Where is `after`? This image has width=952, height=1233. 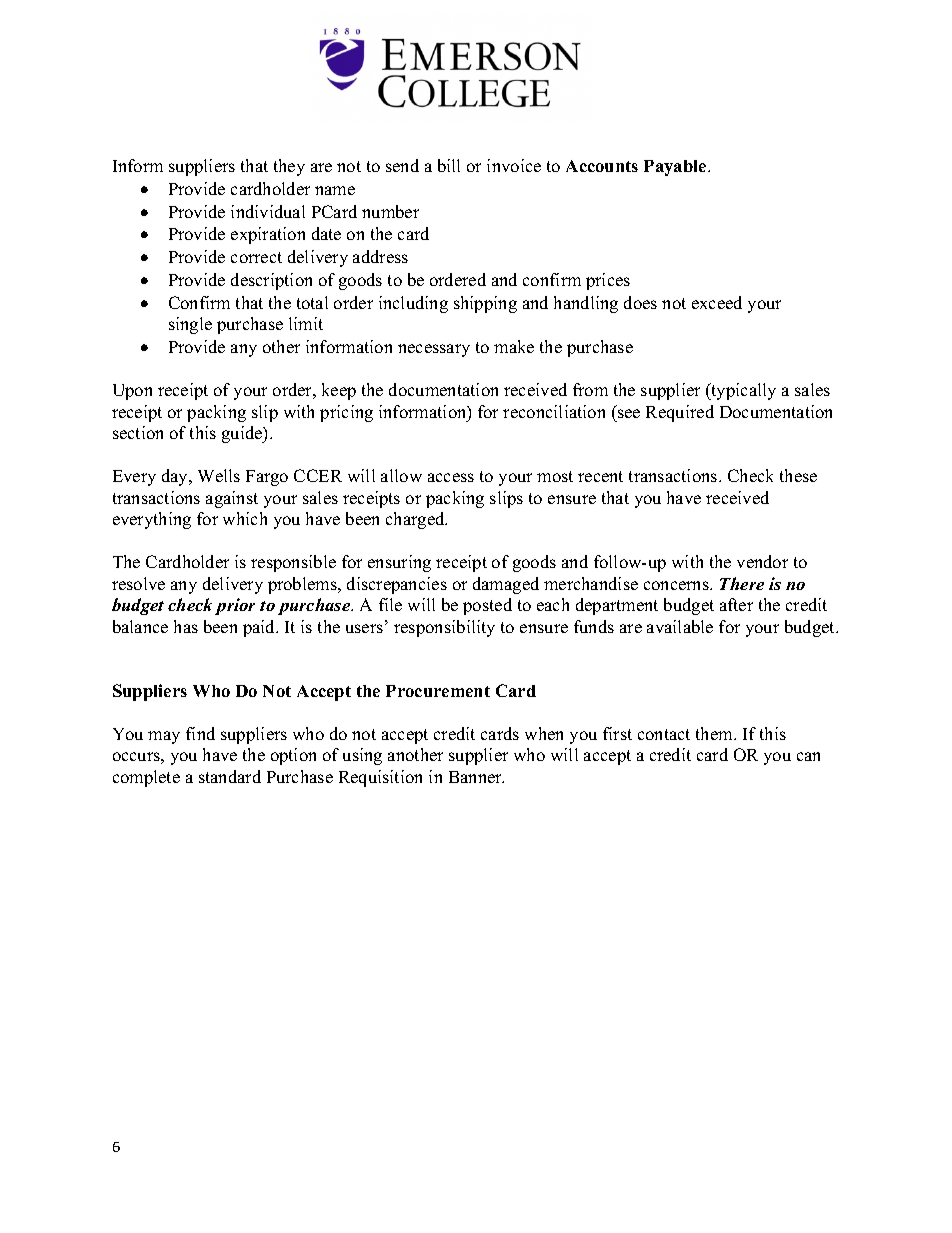
after is located at coordinates (736, 604).
